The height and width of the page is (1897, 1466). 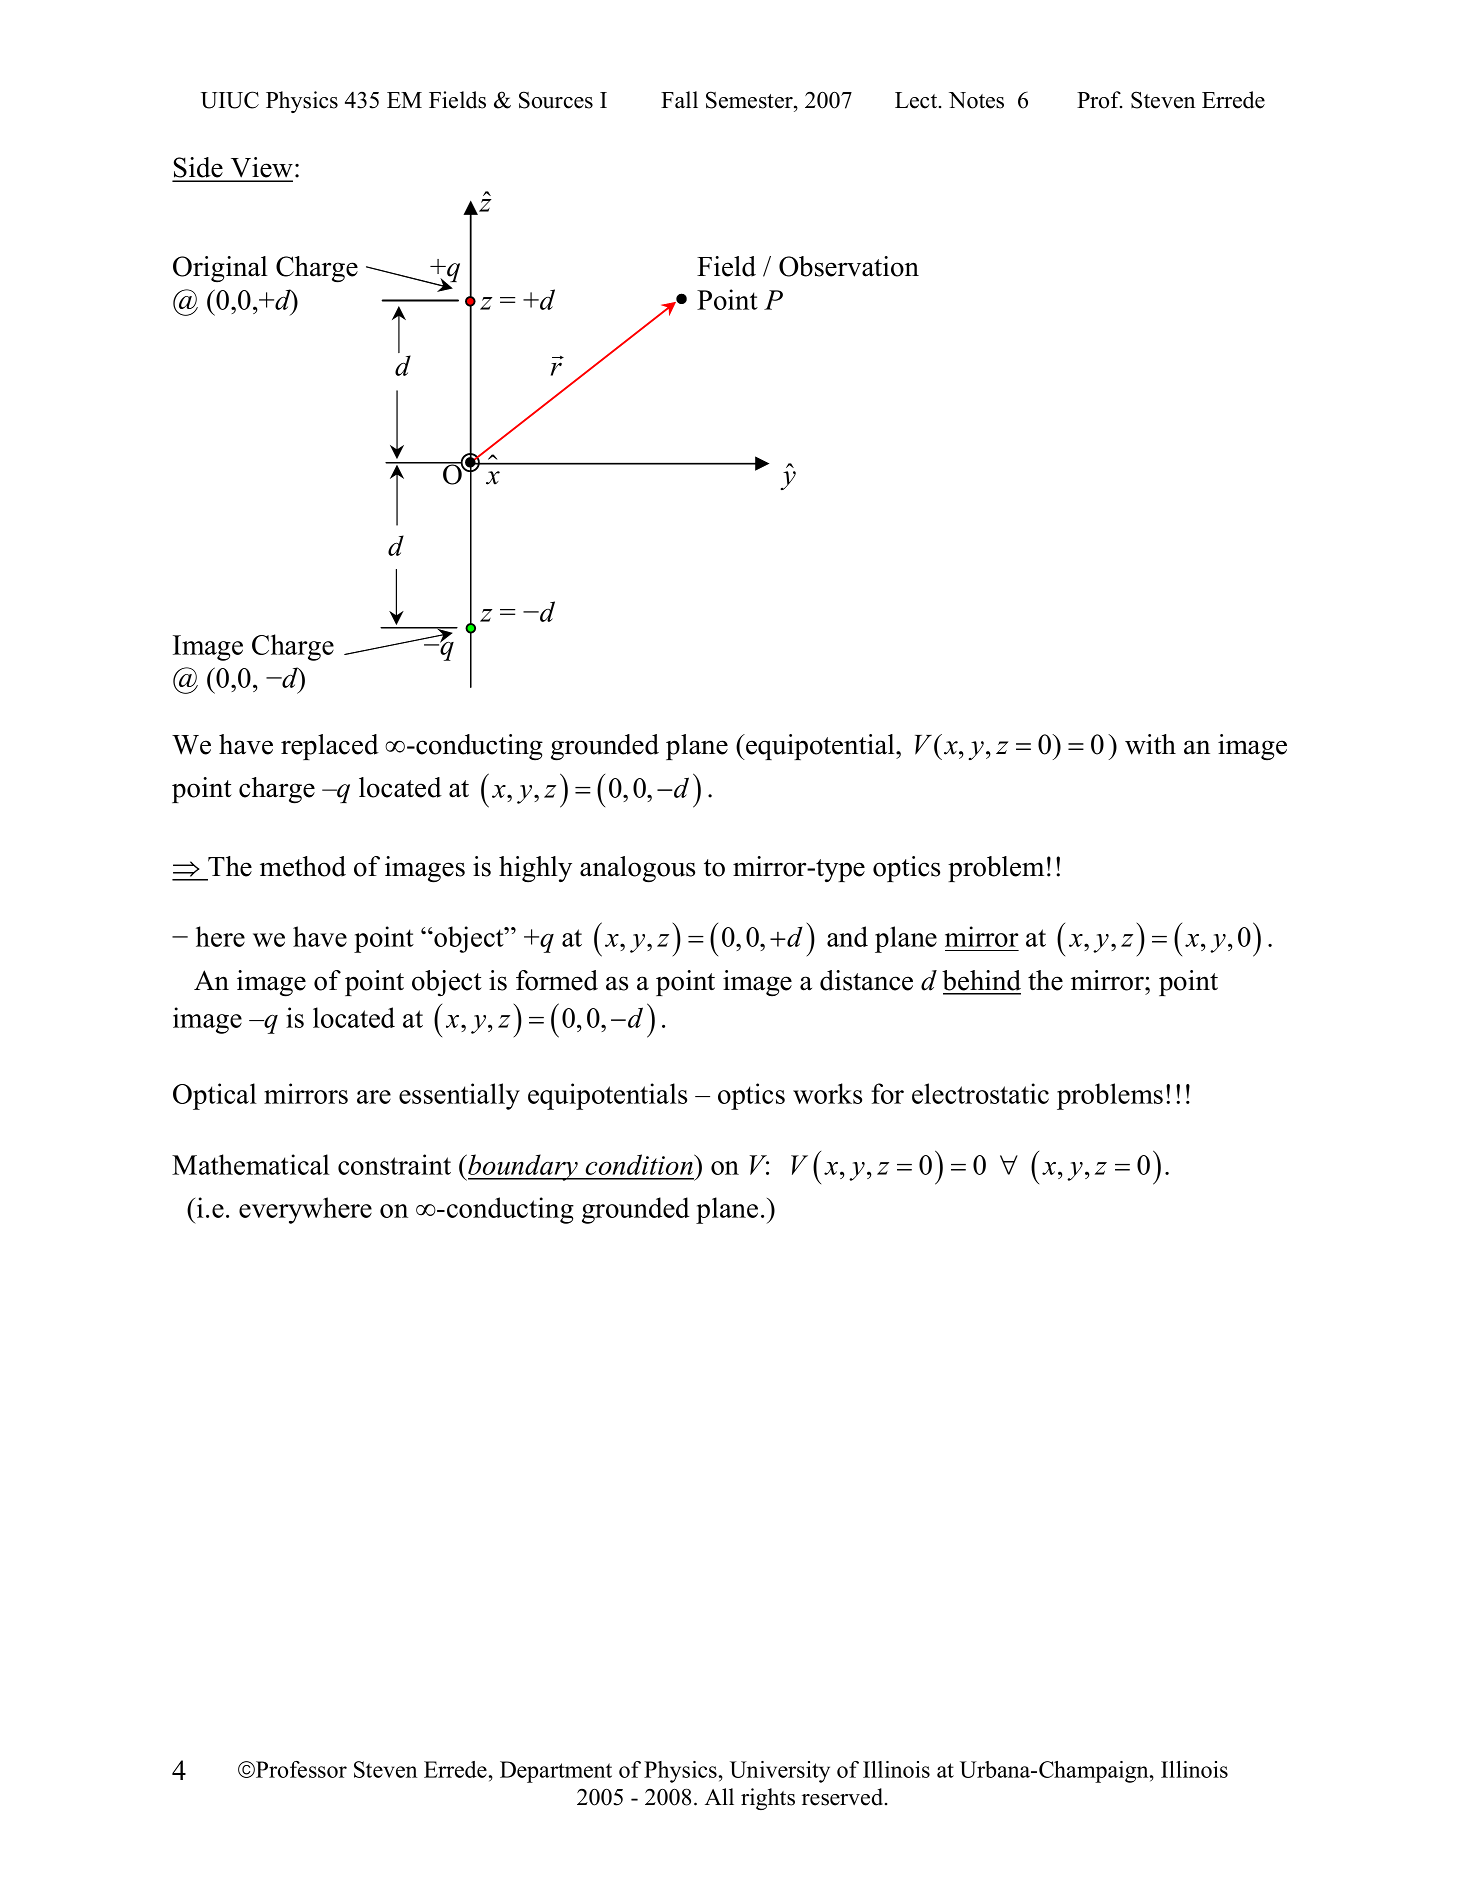 What do you see at coordinates (679, 99) in the page?
I see `Fall` at bounding box center [679, 99].
